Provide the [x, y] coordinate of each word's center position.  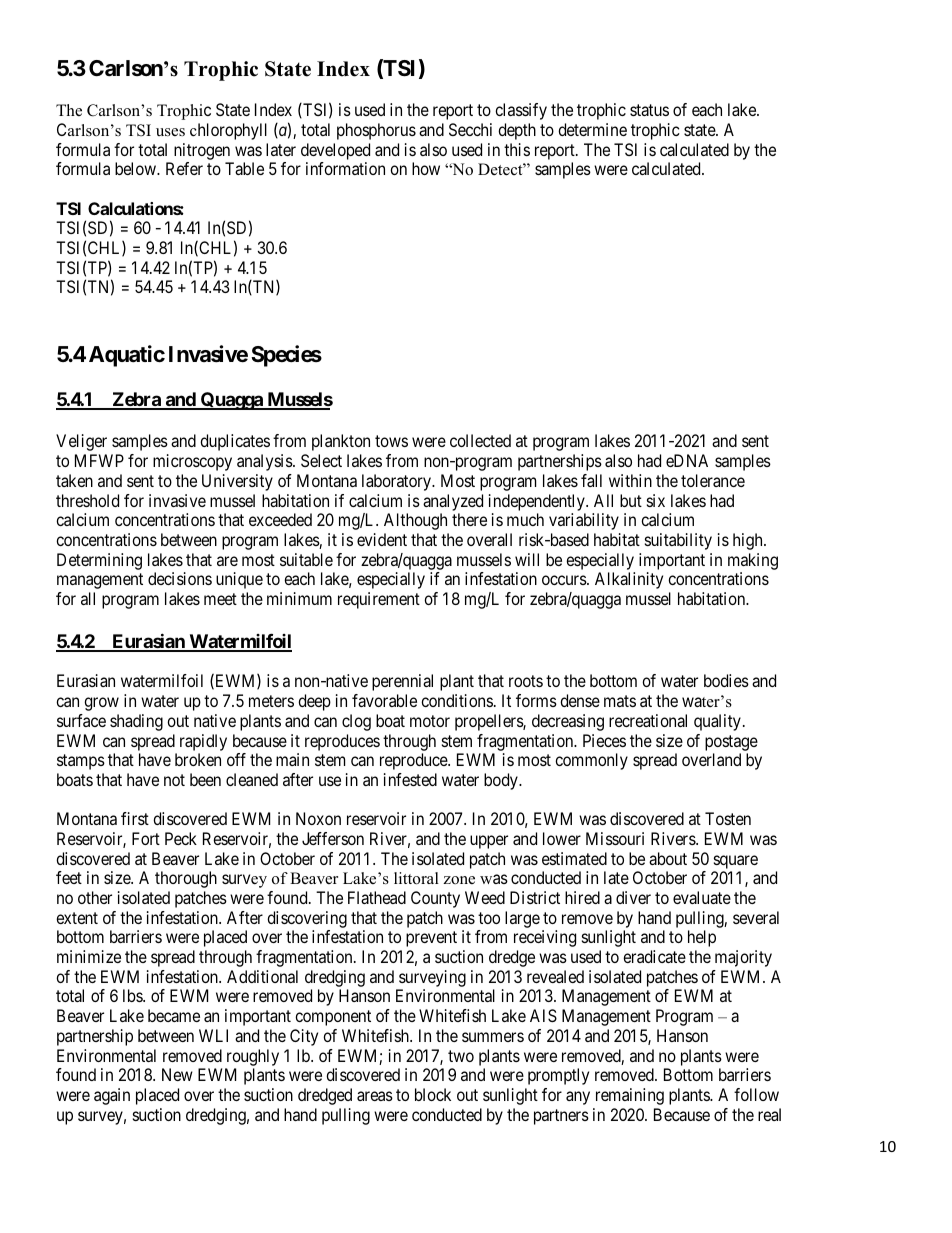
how [426, 168]
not [174, 780]
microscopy [192, 462]
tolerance [713, 480]
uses [170, 132]
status [649, 110]
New [177, 1074]
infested [410, 779]
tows [391, 441]
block [433, 1094]
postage [731, 743]
